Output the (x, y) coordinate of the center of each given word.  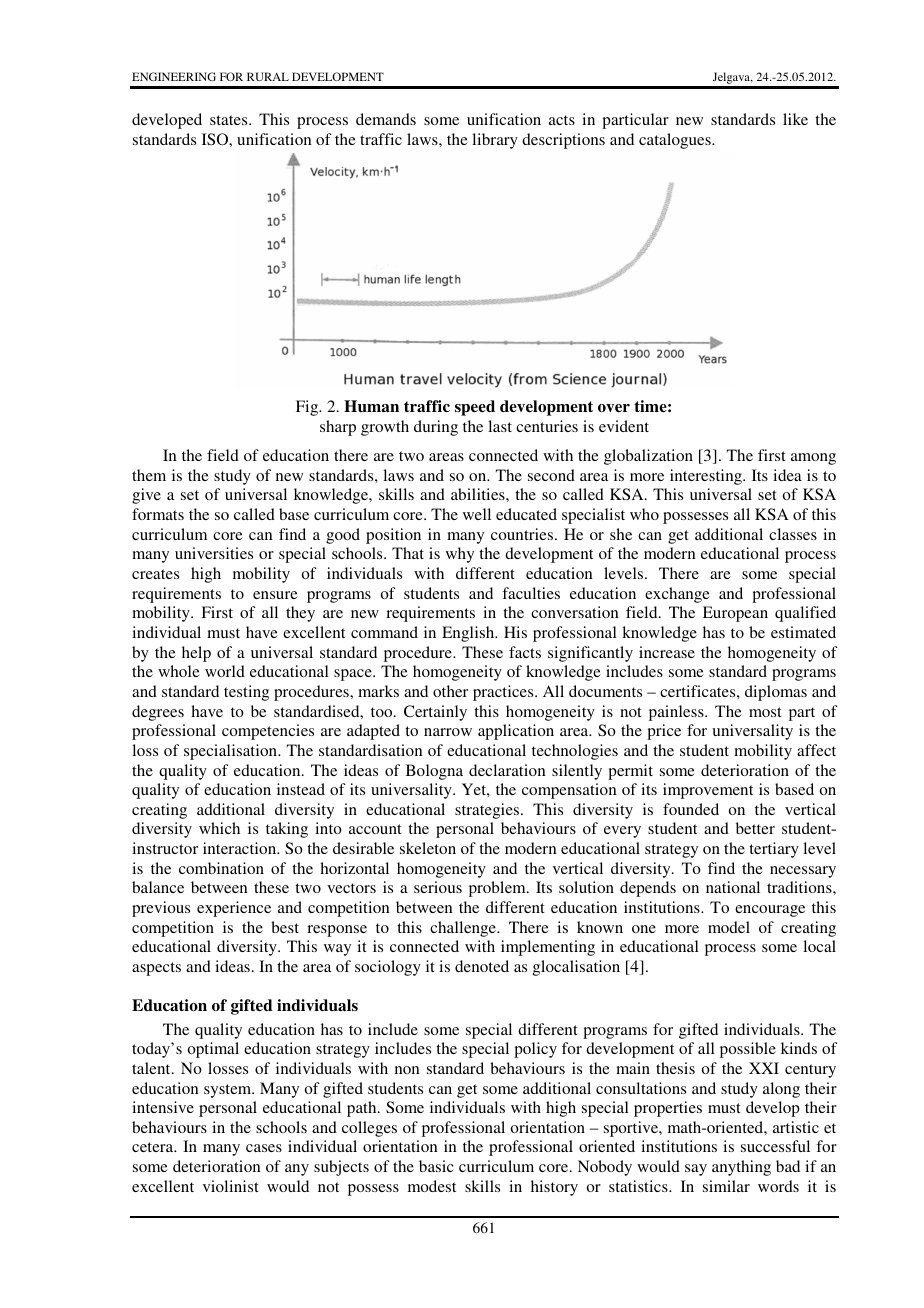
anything (741, 1168)
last (500, 426)
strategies (488, 811)
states (230, 120)
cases (264, 1148)
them (149, 475)
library (495, 141)
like (795, 119)
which (219, 828)
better (755, 828)
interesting (707, 477)
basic (436, 1166)
